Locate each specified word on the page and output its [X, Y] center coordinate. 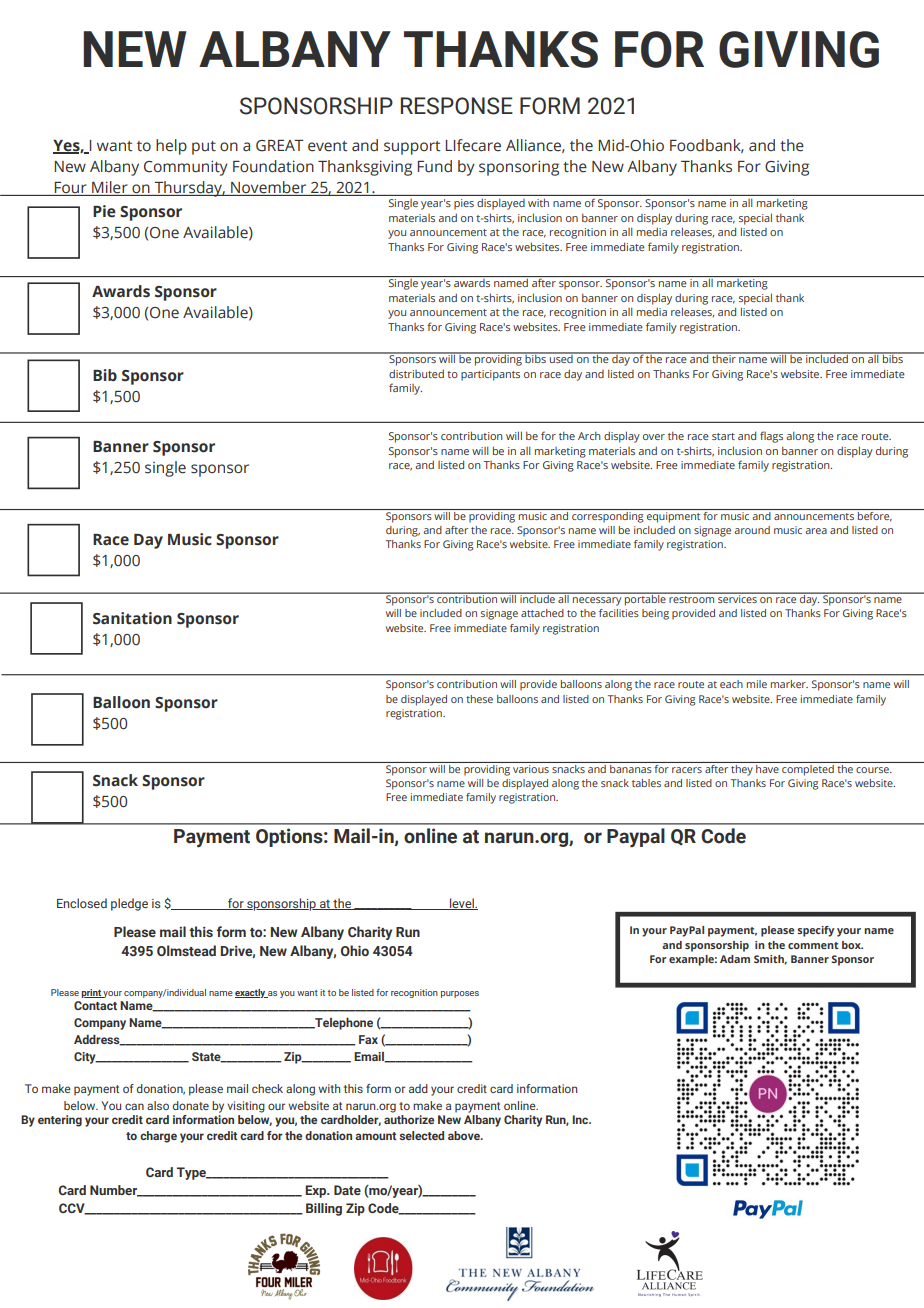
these [479, 699]
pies [464, 204]
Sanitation [132, 618]
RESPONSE [457, 106]
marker [789, 684]
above [465, 1135]
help [171, 147]
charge [158, 1137]
